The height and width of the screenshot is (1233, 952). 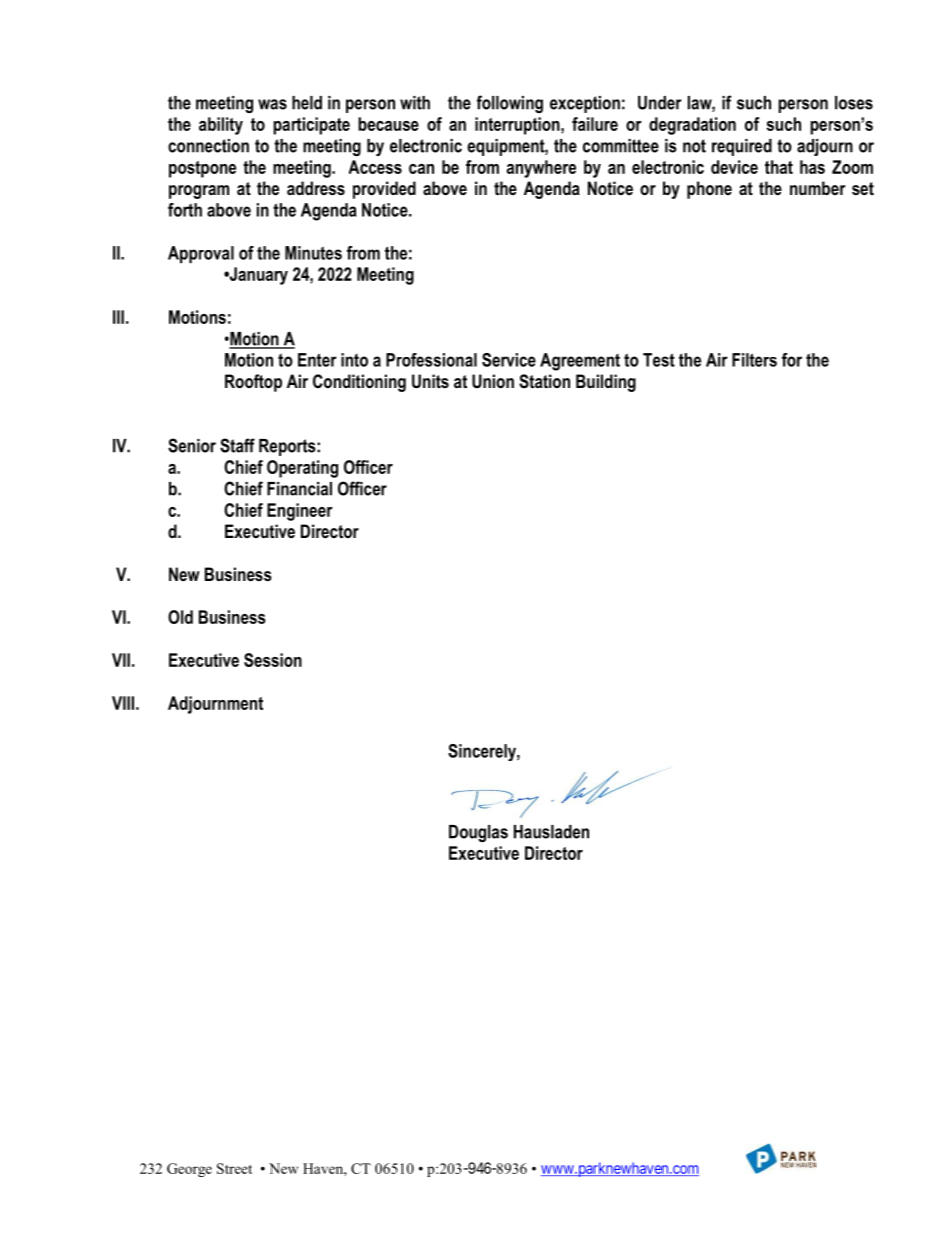 I want to click on Douglas, so click(x=478, y=833).
